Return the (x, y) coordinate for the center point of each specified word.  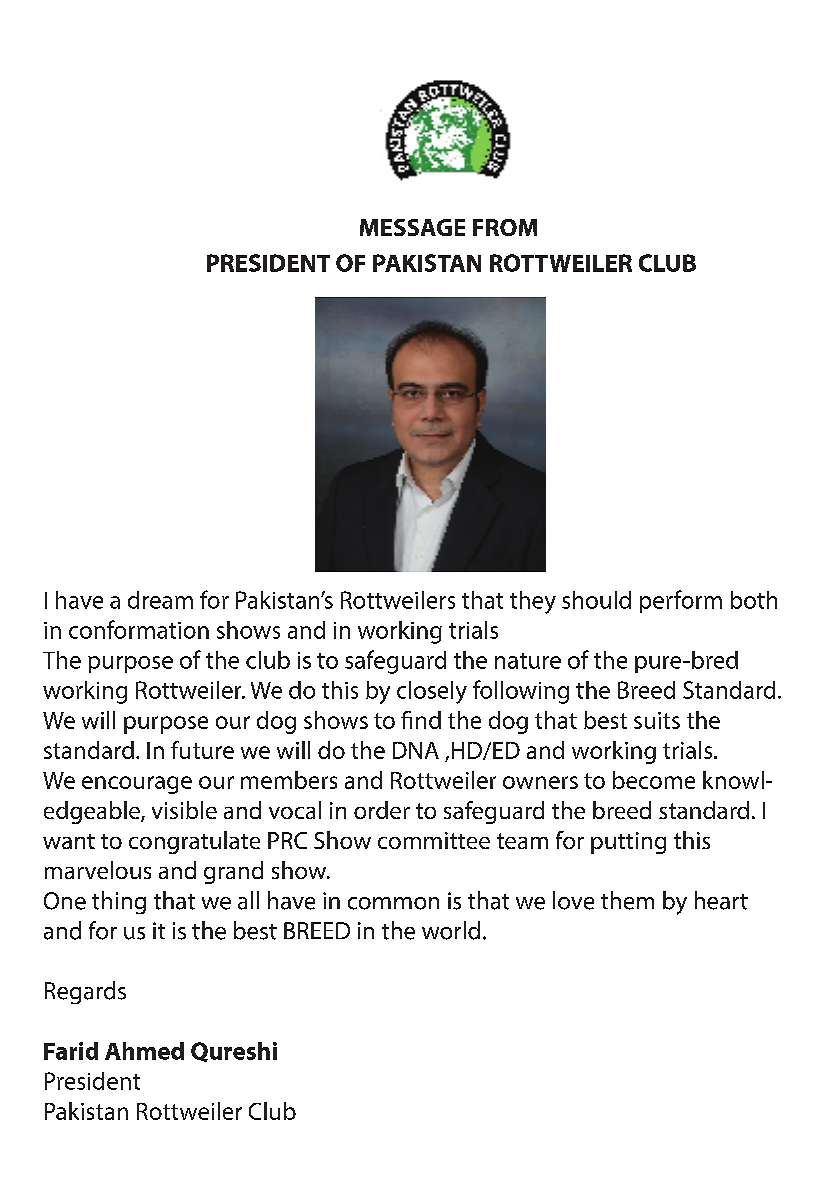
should (596, 600)
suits (657, 720)
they (533, 602)
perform (681, 601)
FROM (505, 227)
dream (160, 600)
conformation (139, 629)
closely (432, 692)
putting (628, 843)
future (202, 750)
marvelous (98, 870)
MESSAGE (412, 227)
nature (528, 661)
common (393, 903)
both (754, 600)
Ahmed (144, 1051)
